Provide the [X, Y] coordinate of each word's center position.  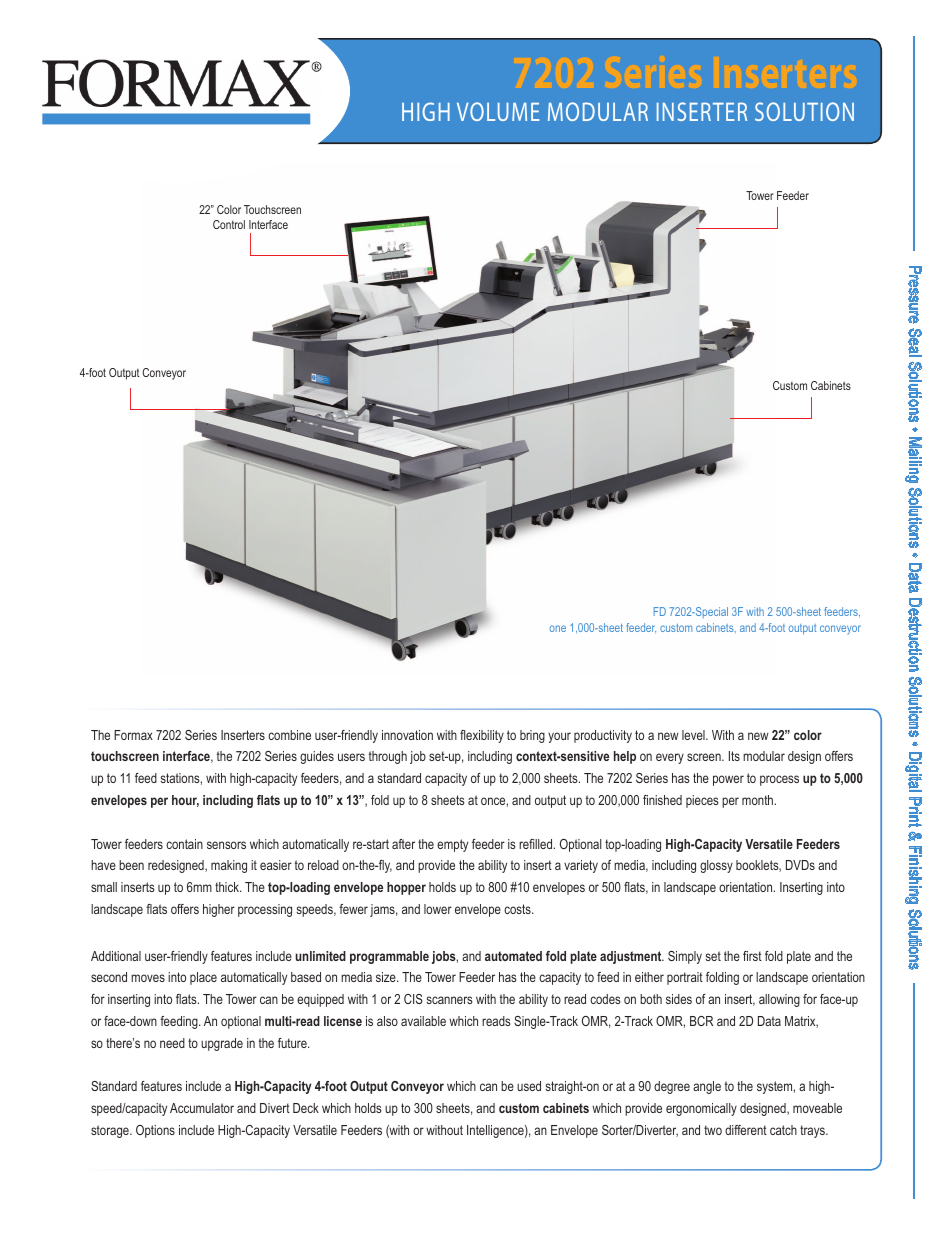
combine [289, 735]
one [558, 628]
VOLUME [498, 111]
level [694, 735]
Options [155, 1131]
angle [707, 1087]
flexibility [482, 736]
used [529, 1086]
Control [229, 224]
